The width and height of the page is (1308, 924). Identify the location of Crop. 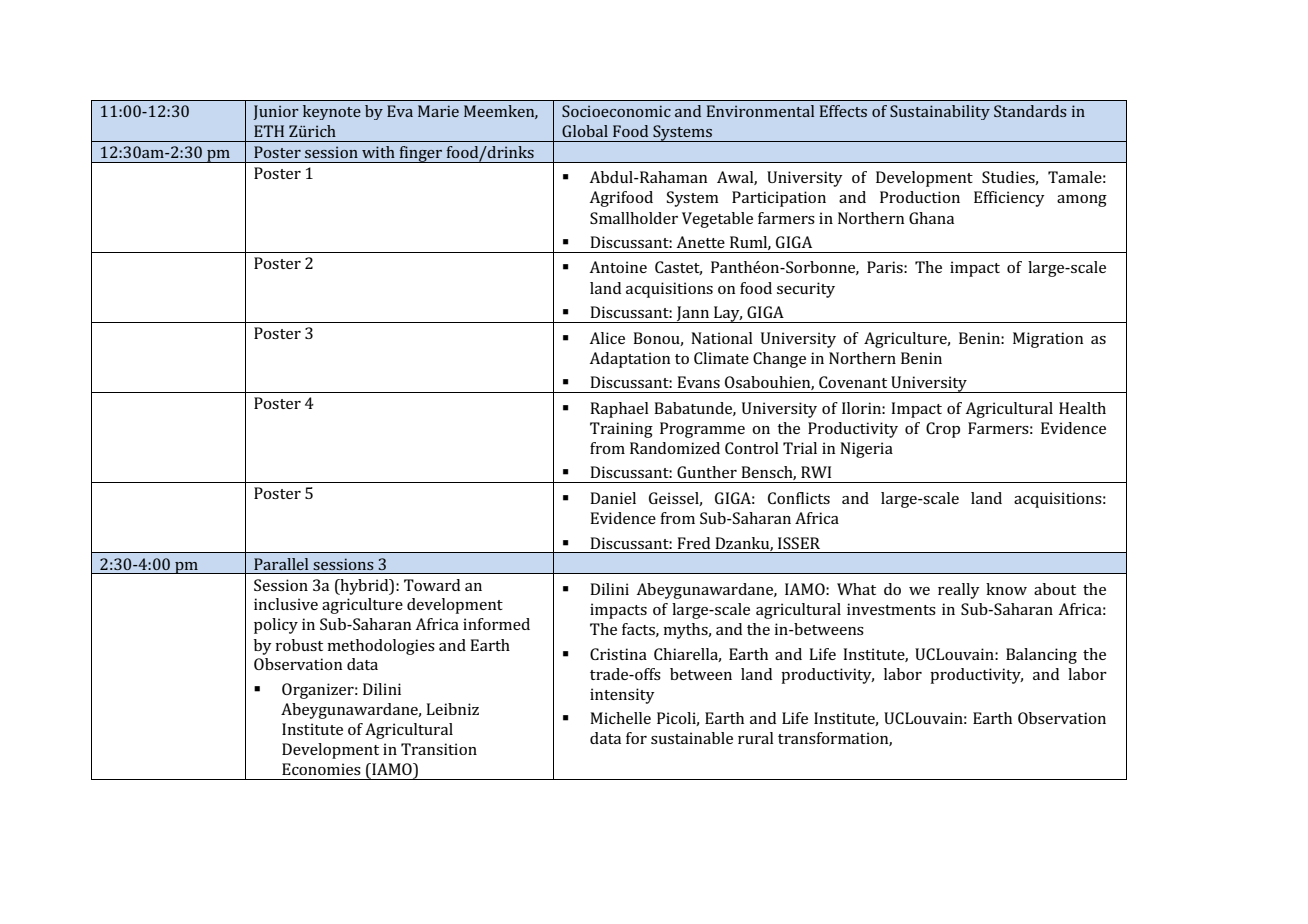
(943, 430).
